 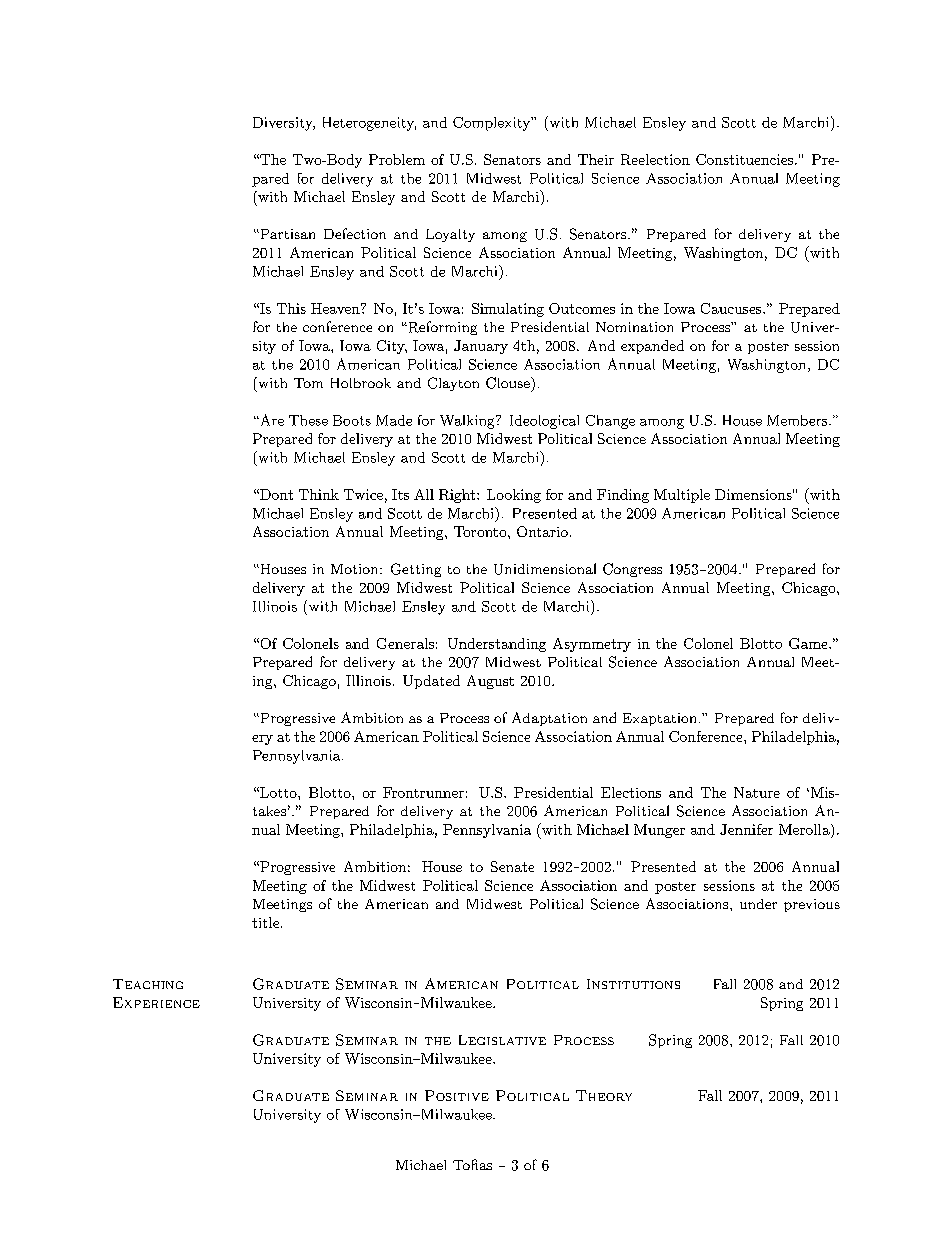 I want to click on Constituencies, so click(x=744, y=159).
